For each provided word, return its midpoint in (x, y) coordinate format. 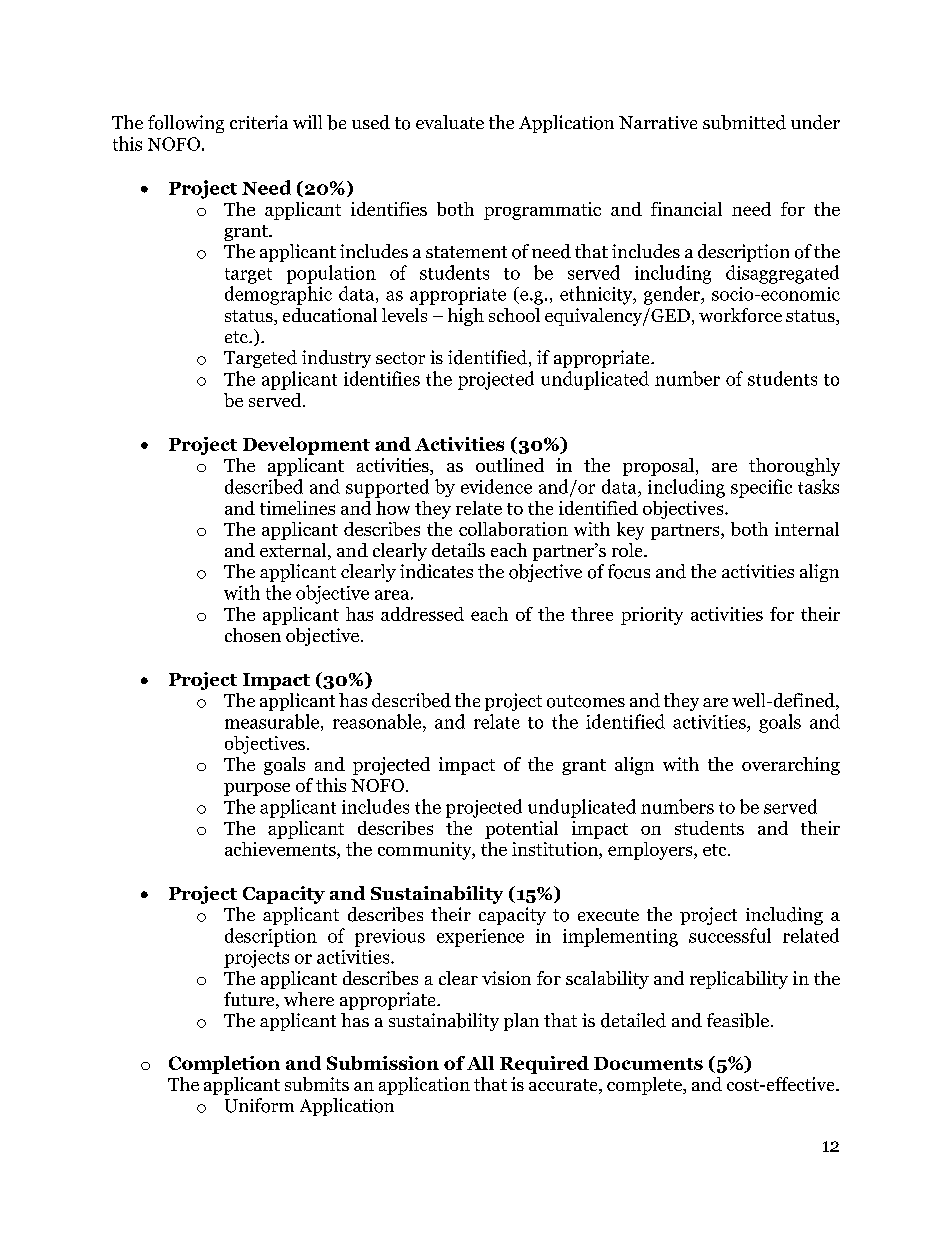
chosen (253, 635)
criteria (259, 122)
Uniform (259, 1105)
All (480, 1063)
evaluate (450, 122)
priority (652, 616)
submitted (744, 122)
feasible (738, 1020)
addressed (422, 614)
